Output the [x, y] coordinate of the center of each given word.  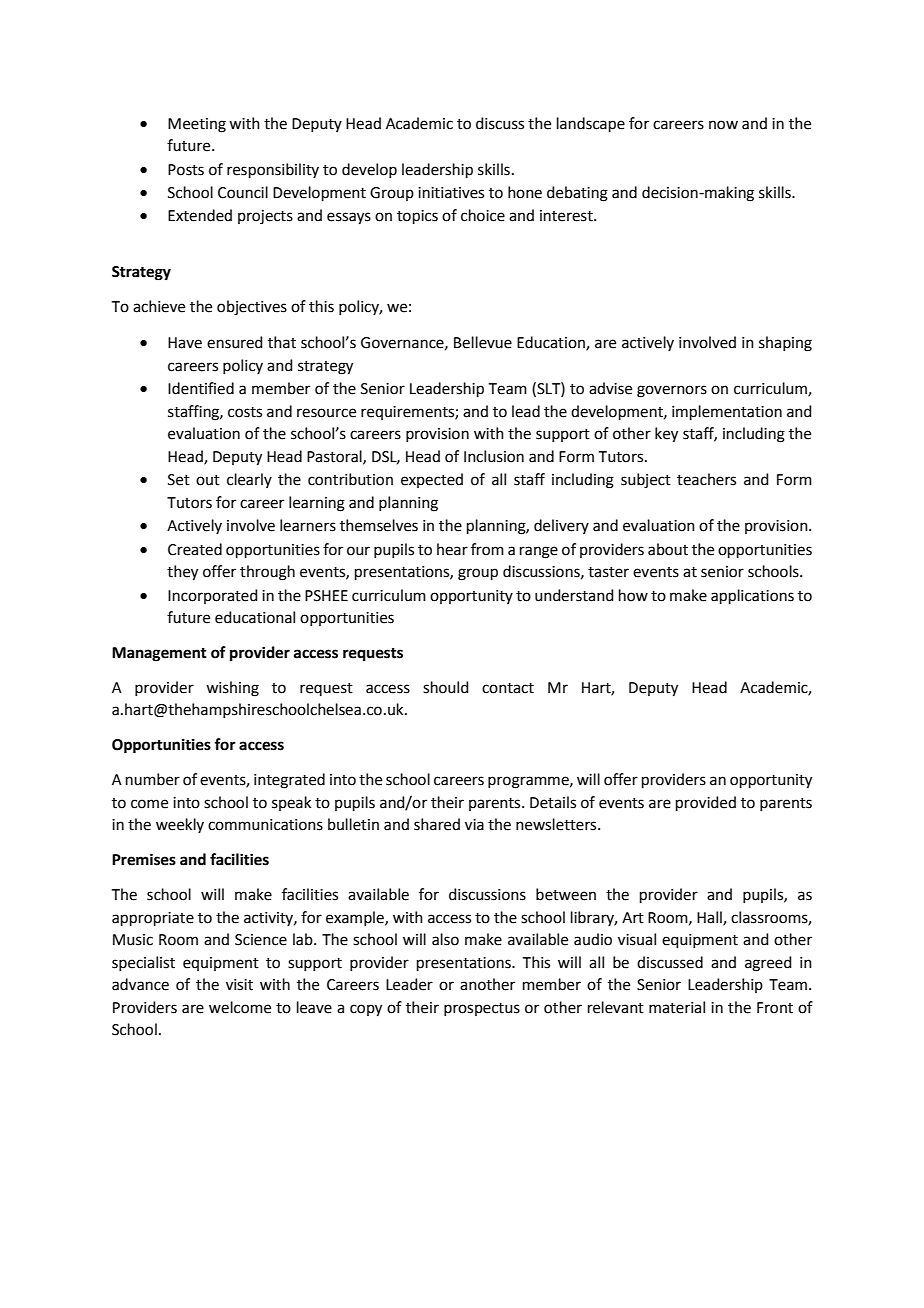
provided [706, 803]
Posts [186, 170]
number [153, 779]
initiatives [451, 193]
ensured [235, 342]
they [182, 573]
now [723, 125]
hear [452, 549]
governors [672, 391]
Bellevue [483, 342]
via [474, 825]
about [668, 549]
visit [239, 985]
